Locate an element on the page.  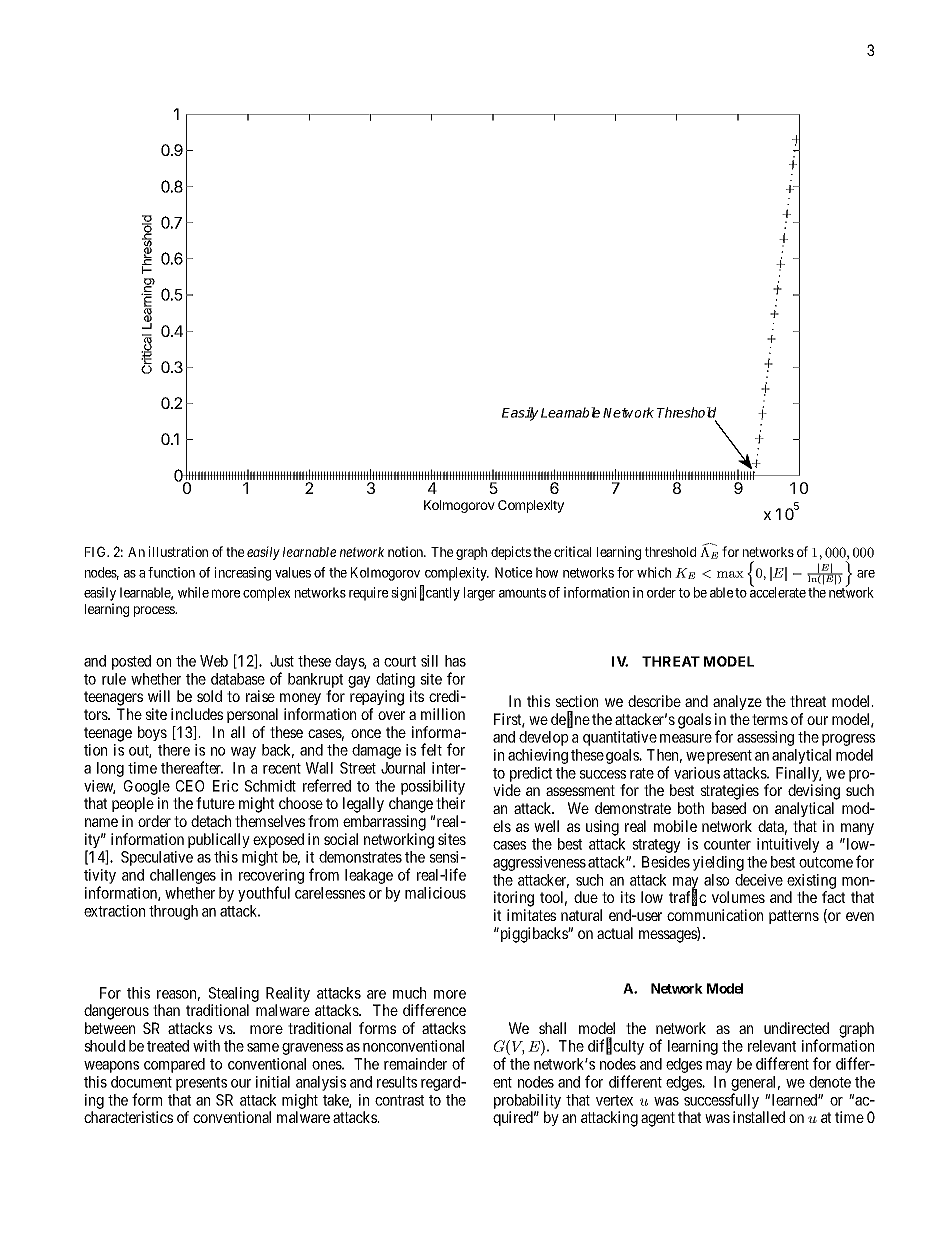
million is located at coordinates (443, 714).
